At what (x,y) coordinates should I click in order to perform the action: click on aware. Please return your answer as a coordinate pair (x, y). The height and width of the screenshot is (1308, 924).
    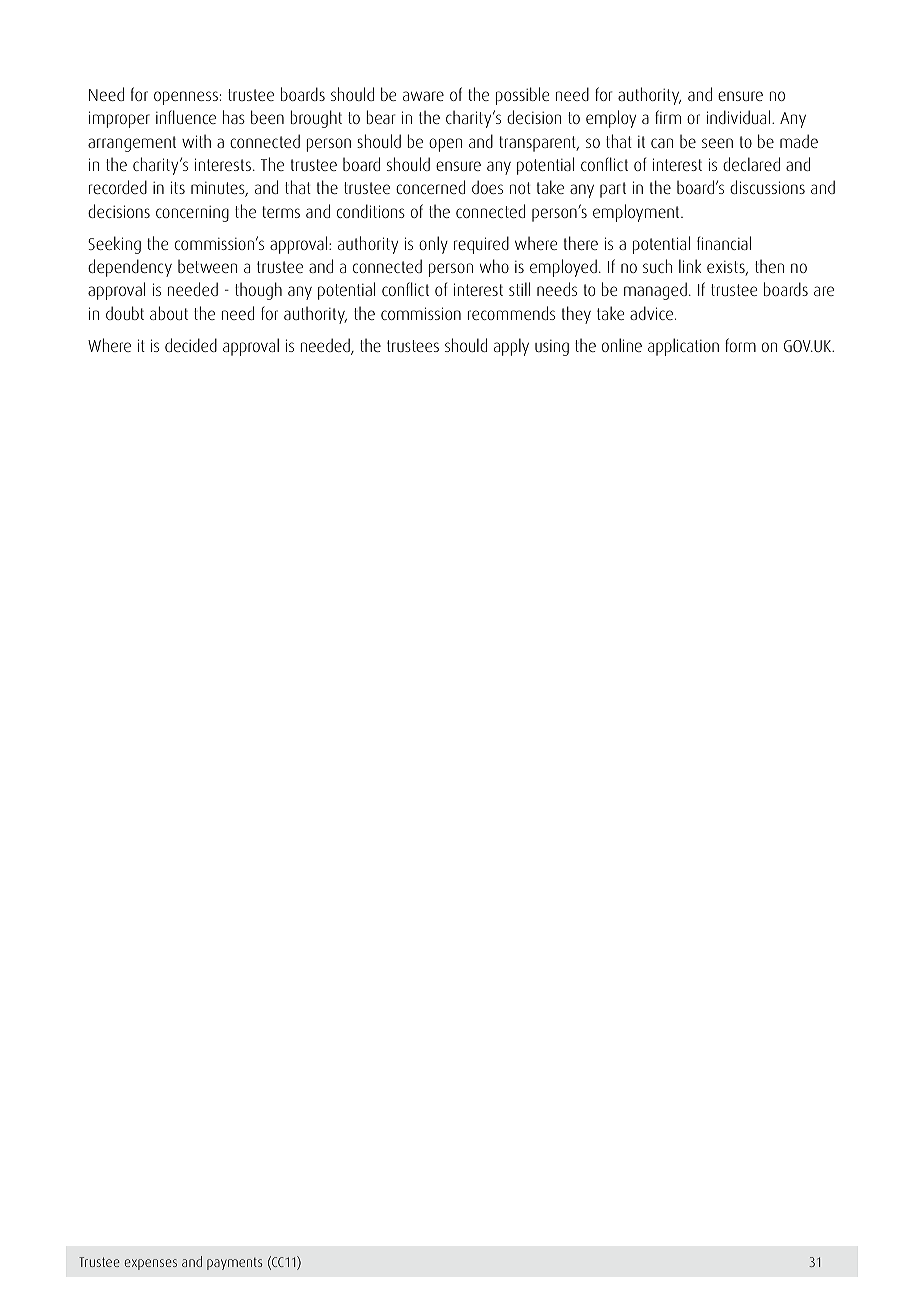
    Looking at the image, I should click on (423, 96).
